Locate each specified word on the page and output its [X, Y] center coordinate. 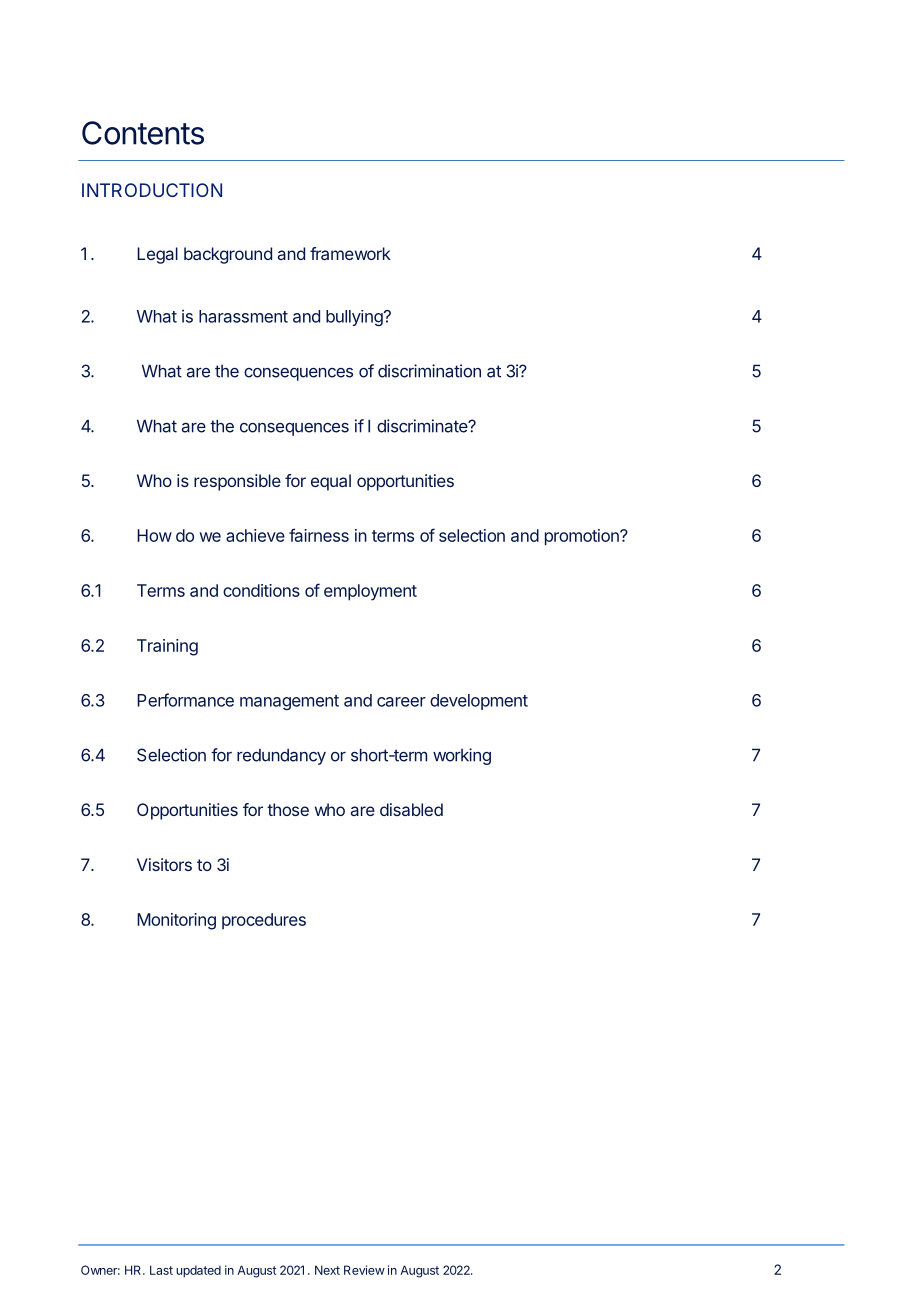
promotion [583, 537]
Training [167, 647]
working [462, 756]
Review [364, 1270]
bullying [354, 318]
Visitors [164, 864]
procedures [264, 921]
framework [350, 253]
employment [370, 592]
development [479, 702]
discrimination [429, 371]
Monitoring [176, 921]
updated [198, 1271]
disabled [411, 809]
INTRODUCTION [152, 190]
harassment [243, 316]
